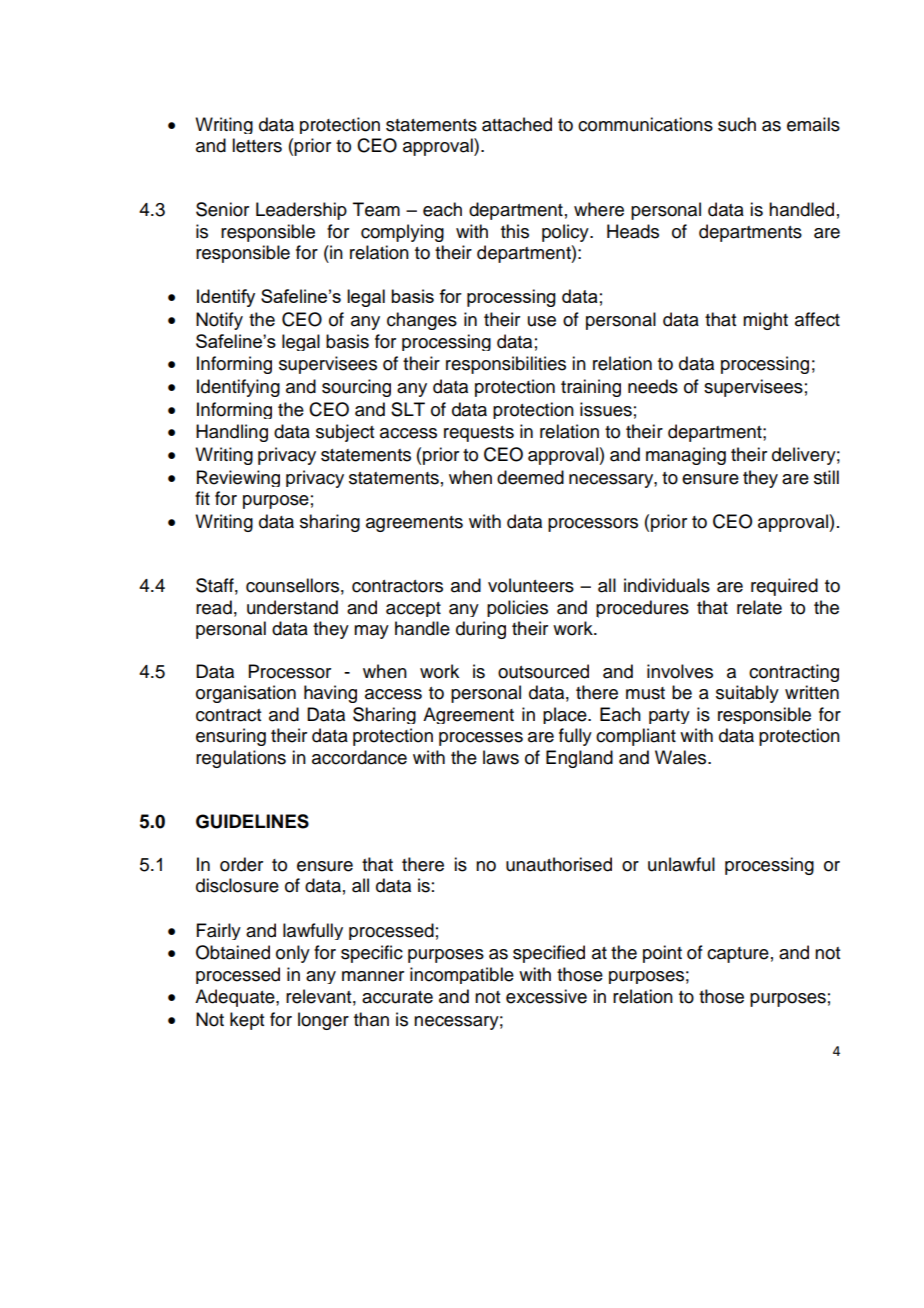 This document has width=924, height=1308. Describe the element at coordinates (546, 996) in the document. I see `excessive` at that location.
